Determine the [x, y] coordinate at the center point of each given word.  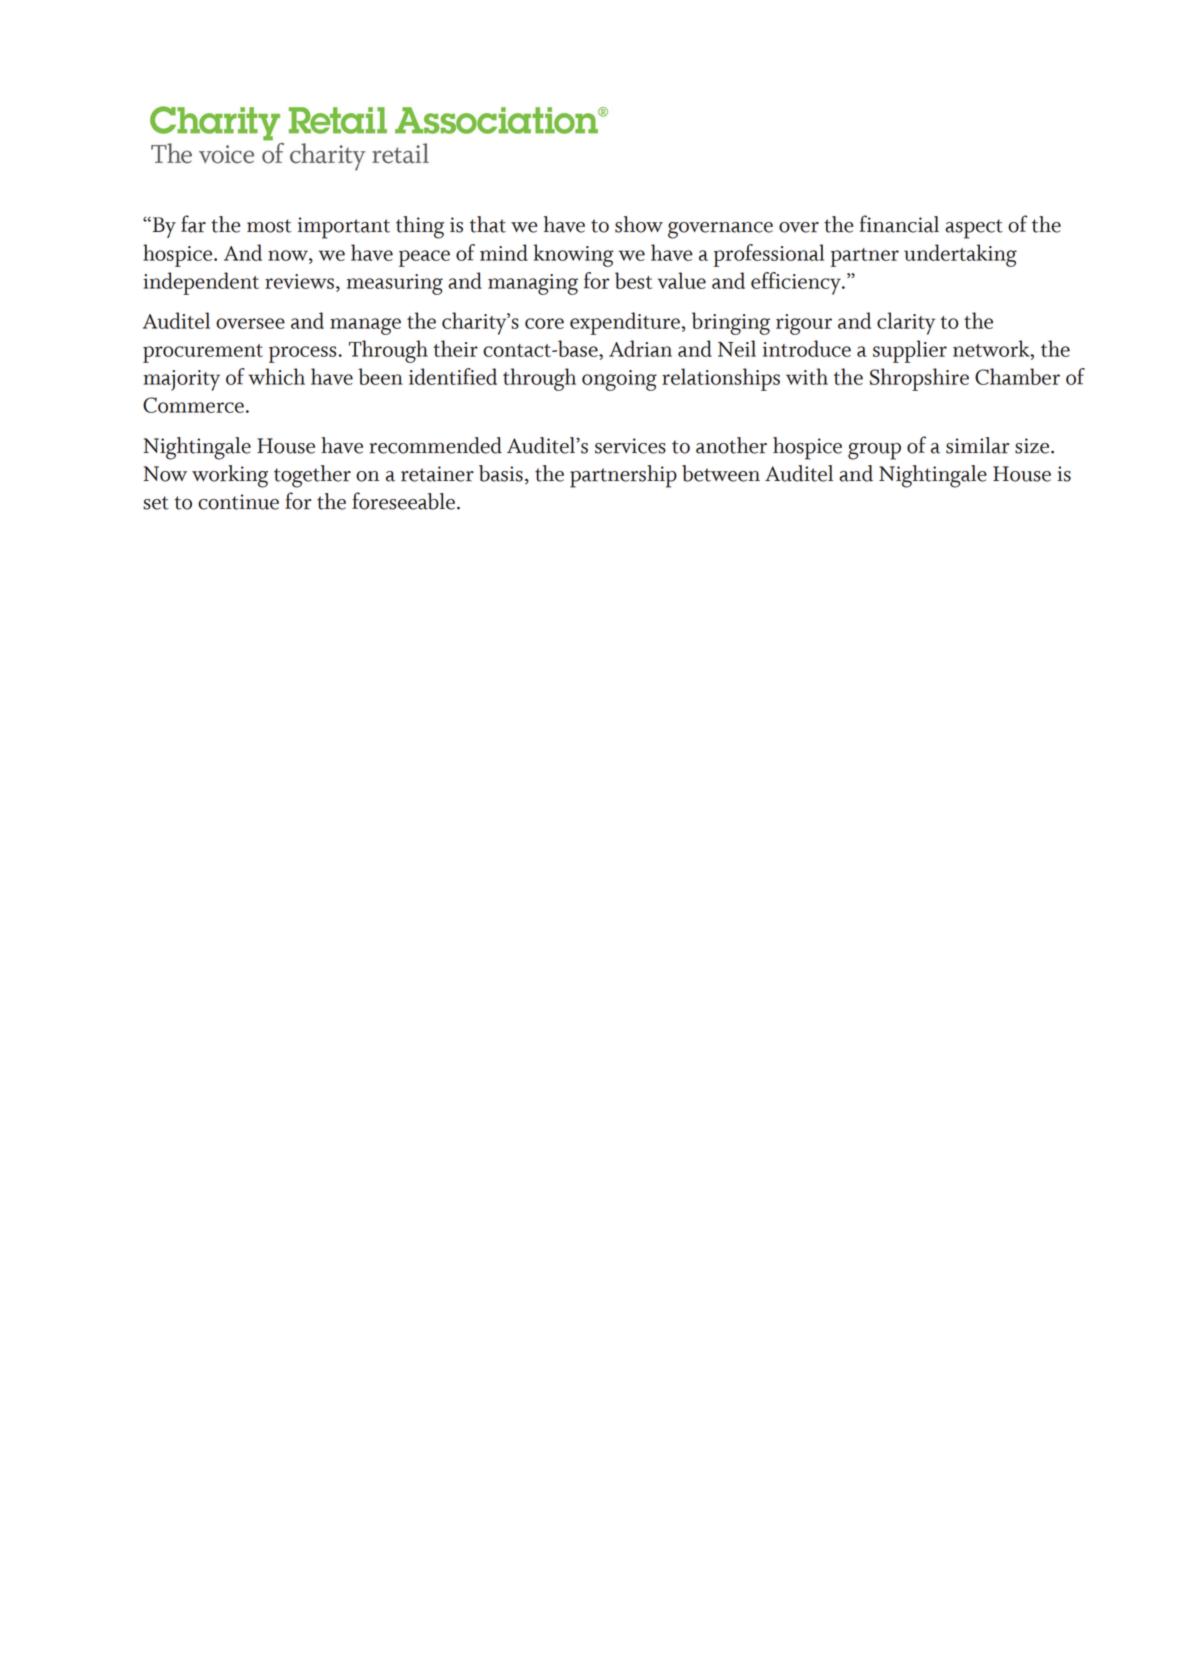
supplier [910, 351]
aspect [974, 229]
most [269, 226]
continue [238, 502]
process [302, 354]
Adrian [640, 348]
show [639, 224]
